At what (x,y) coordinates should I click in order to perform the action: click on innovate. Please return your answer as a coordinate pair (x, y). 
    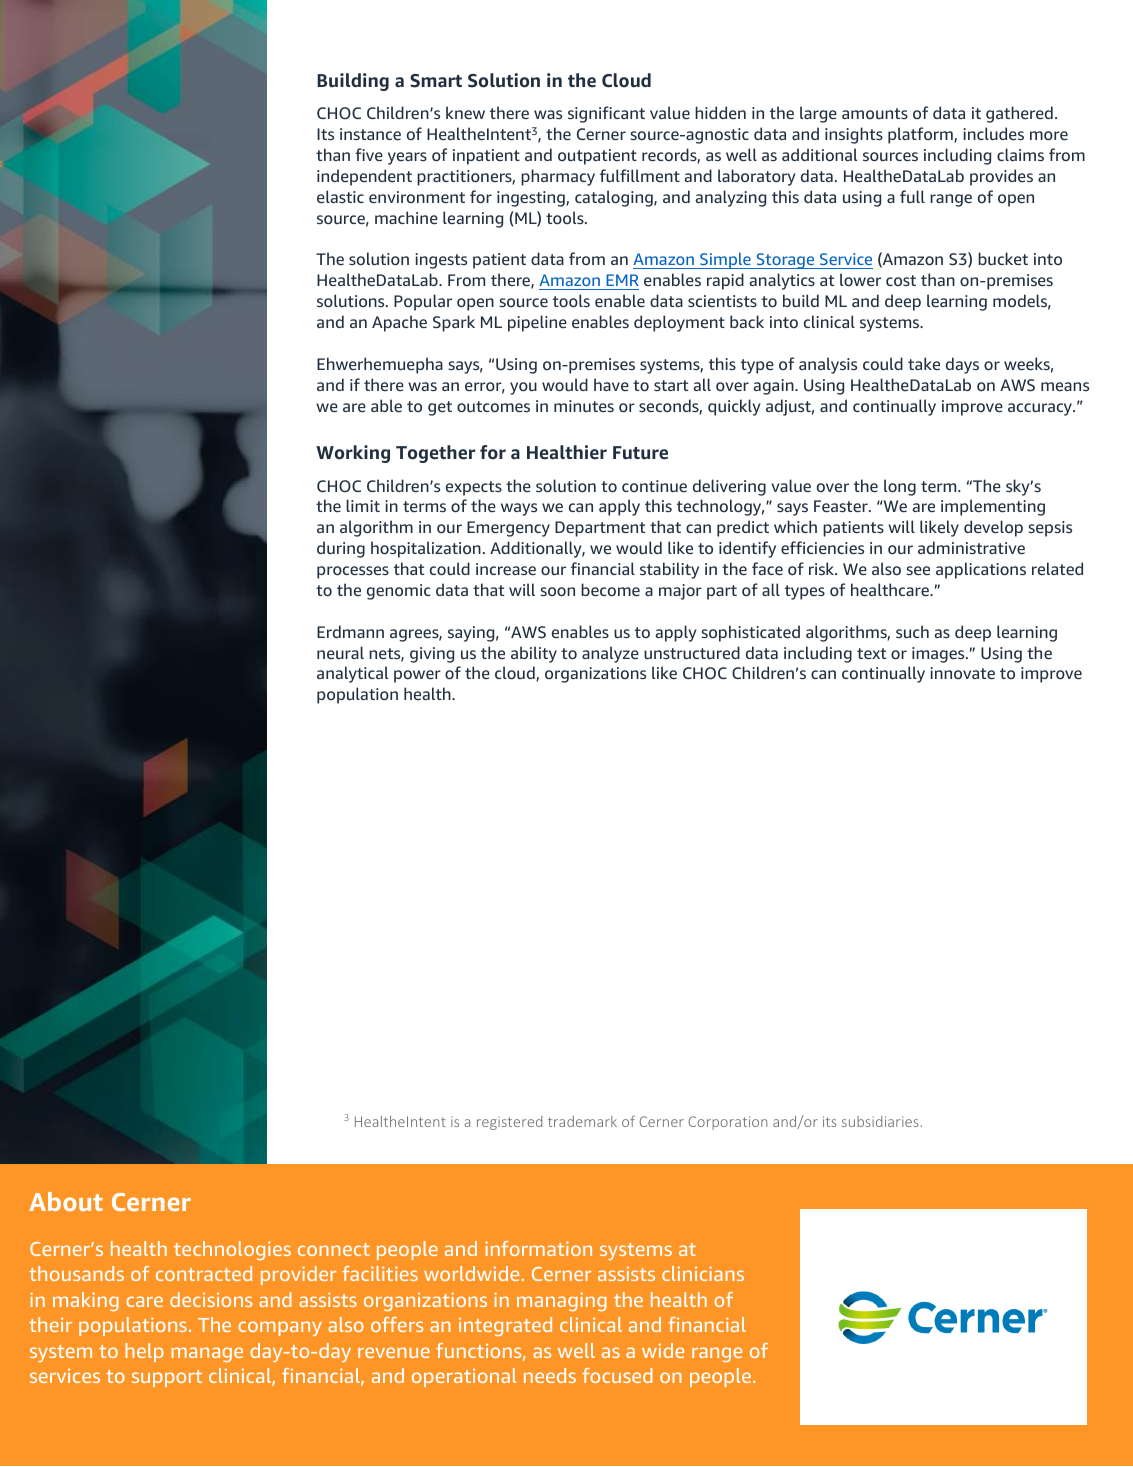
    Looking at the image, I should click on (962, 673).
